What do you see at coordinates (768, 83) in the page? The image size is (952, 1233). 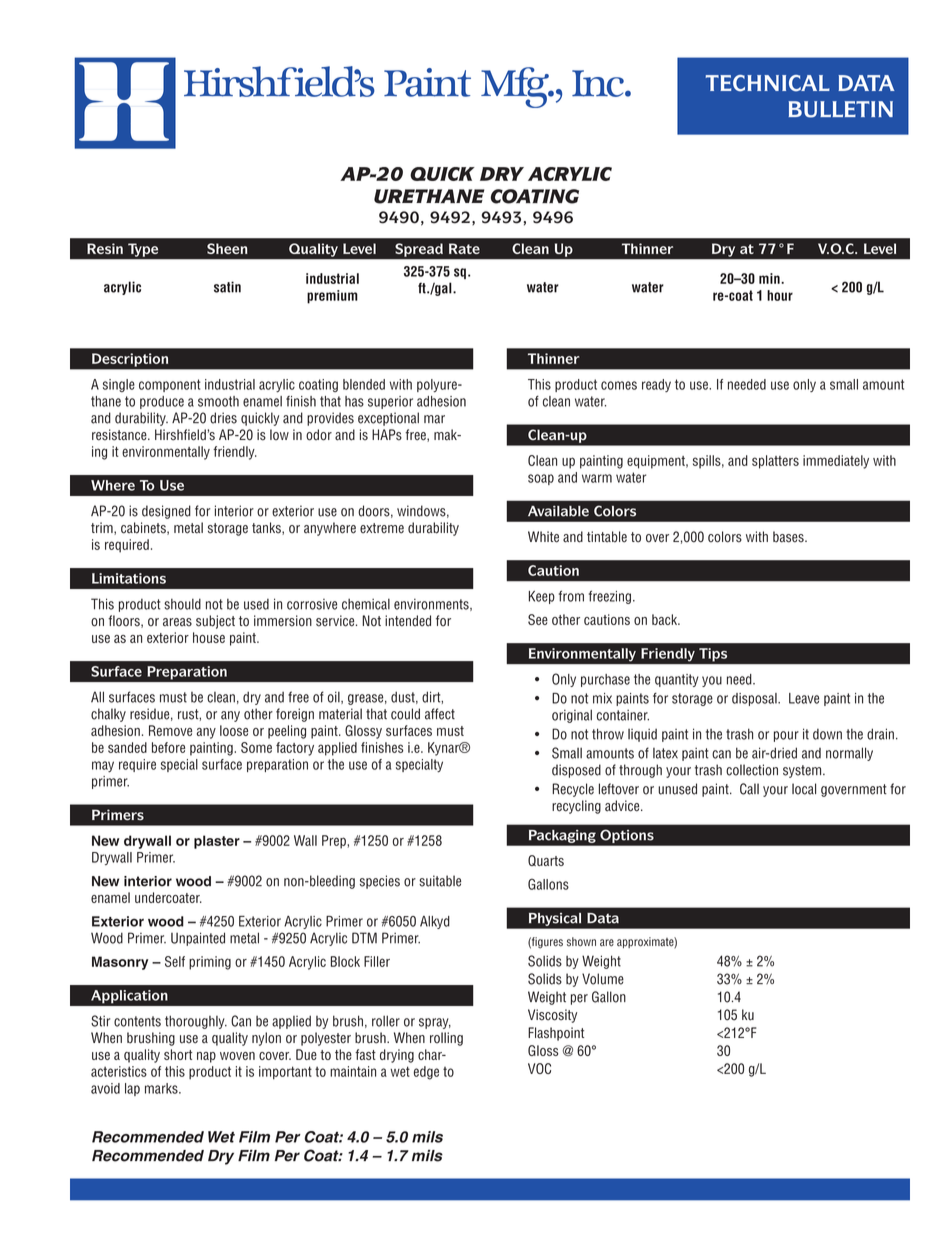 I see `TECHNICAL` at bounding box center [768, 83].
